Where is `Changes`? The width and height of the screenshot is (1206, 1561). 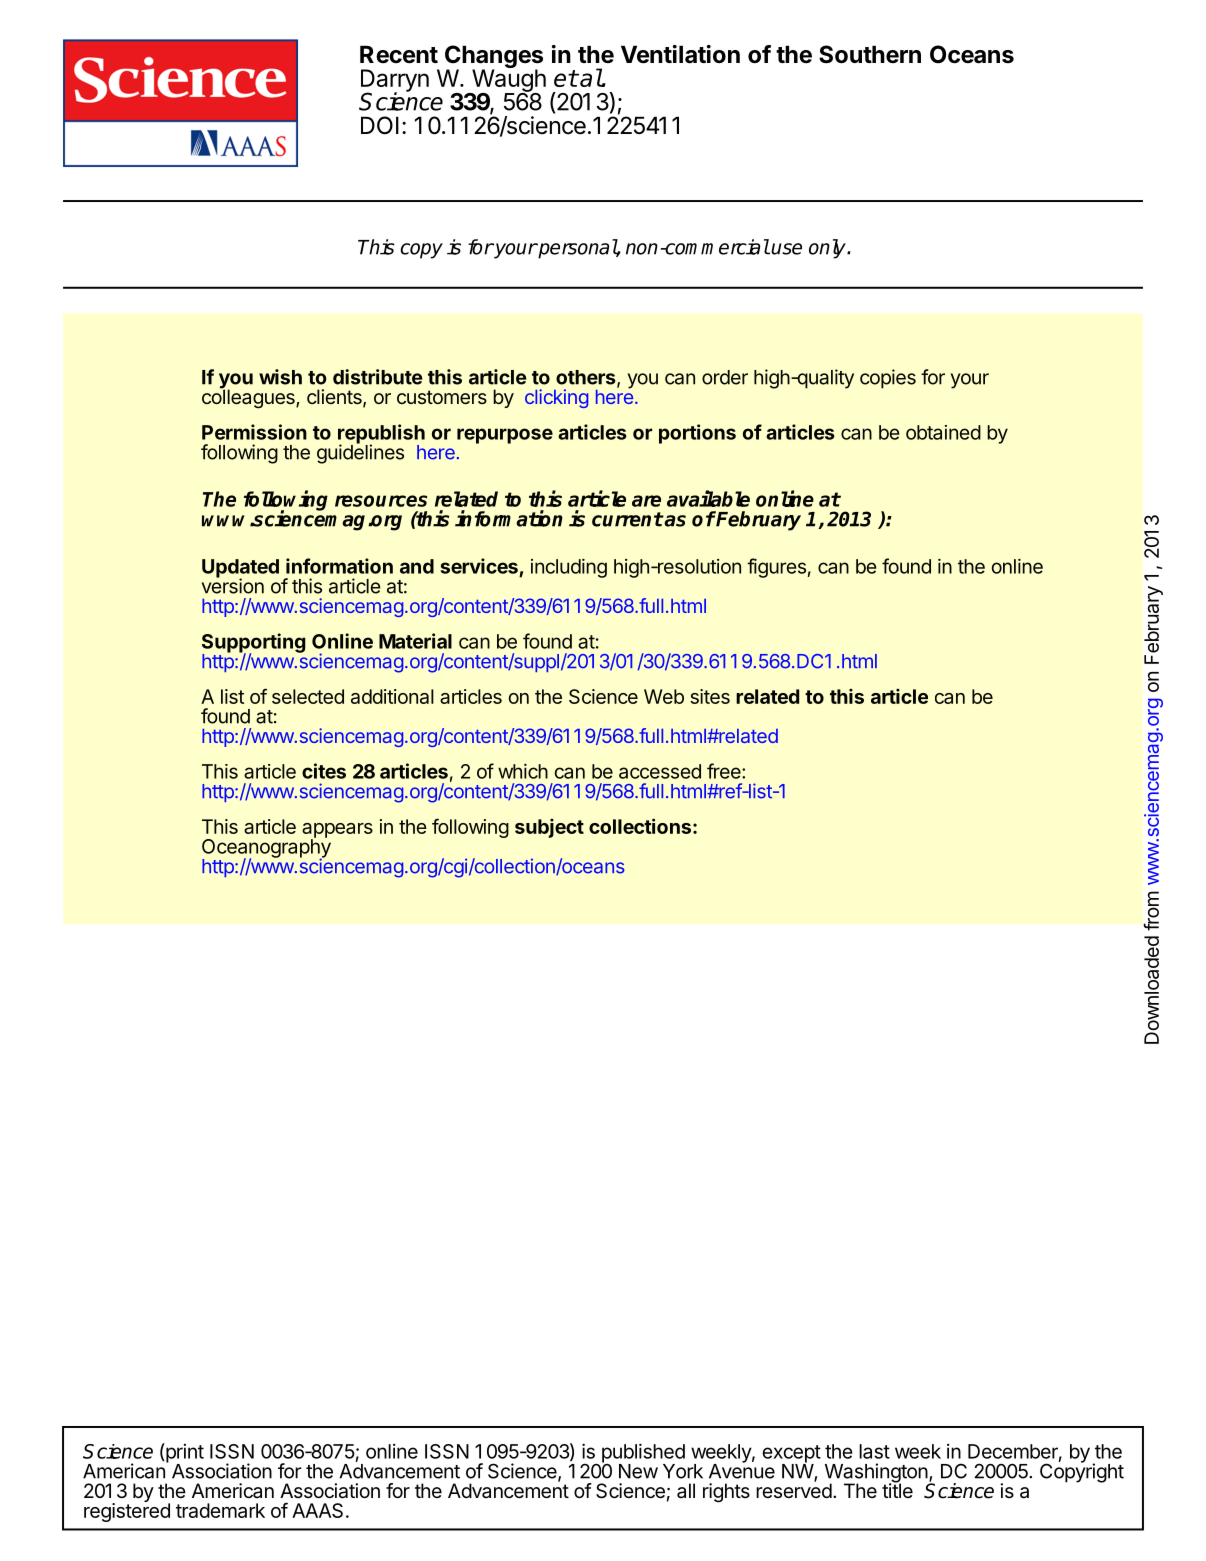 Changes is located at coordinates (494, 58).
